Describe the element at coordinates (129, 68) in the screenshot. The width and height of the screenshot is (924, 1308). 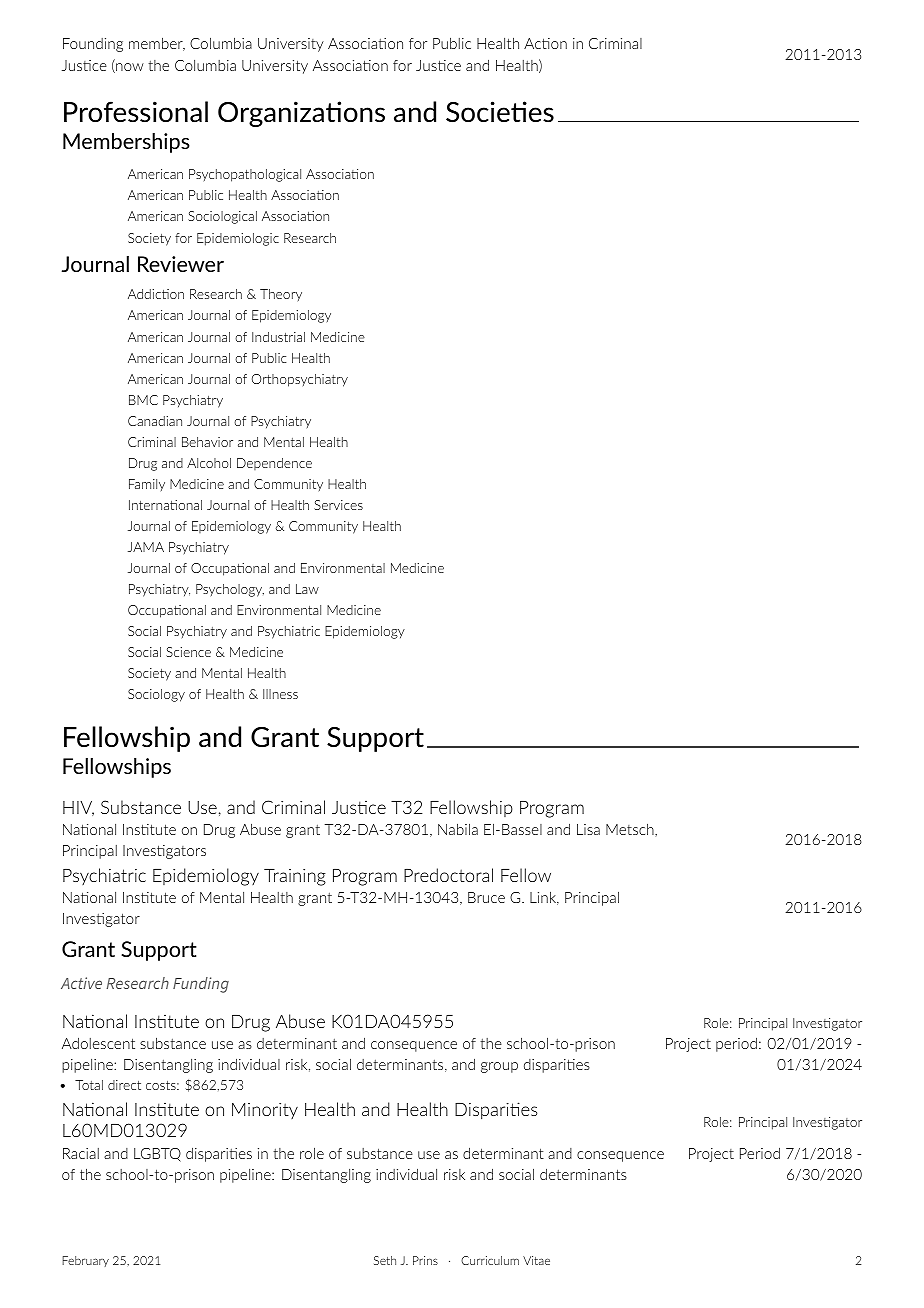
I see `now` at that location.
